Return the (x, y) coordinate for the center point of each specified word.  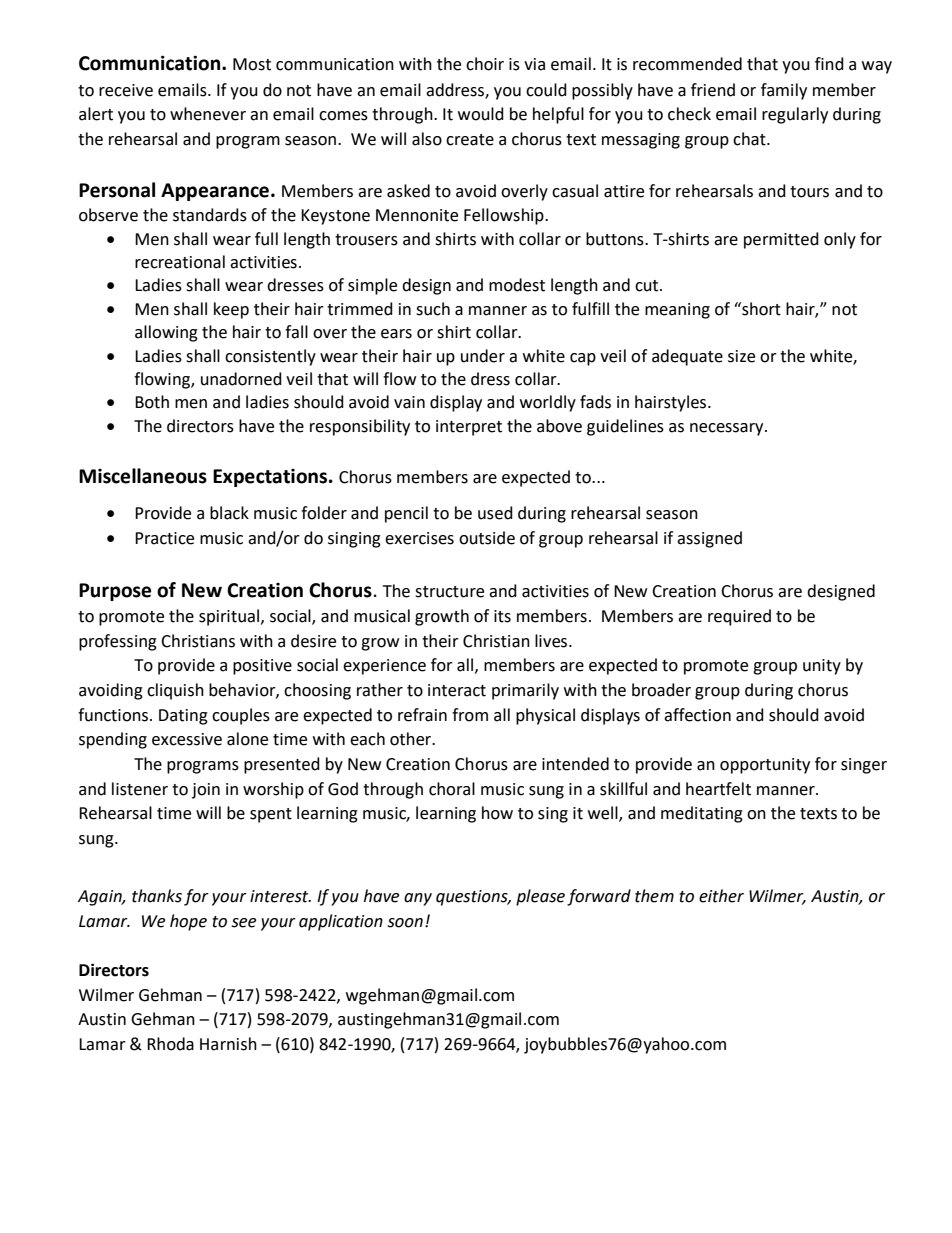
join (206, 791)
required (739, 617)
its (502, 616)
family (784, 91)
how (497, 813)
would (481, 114)
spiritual (229, 617)
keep (231, 310)
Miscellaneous (143, 476)
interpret (469, 428)
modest (517, 285)
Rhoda (170, 1044)
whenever (208, 114)
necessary (728, 429)
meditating (702, 814)
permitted (781, 240)
